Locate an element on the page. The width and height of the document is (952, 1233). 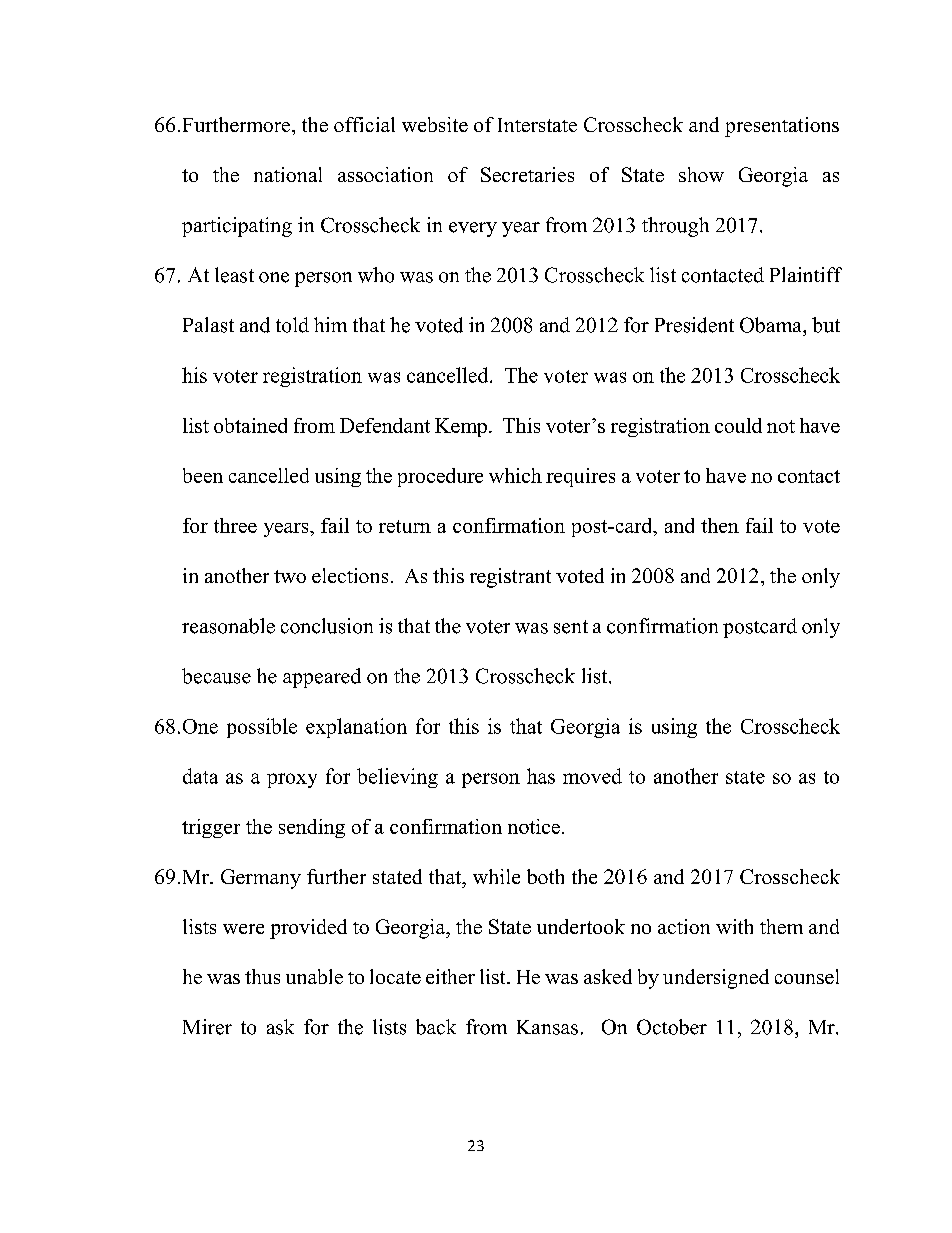
national is located at coordinates (288, 174).
